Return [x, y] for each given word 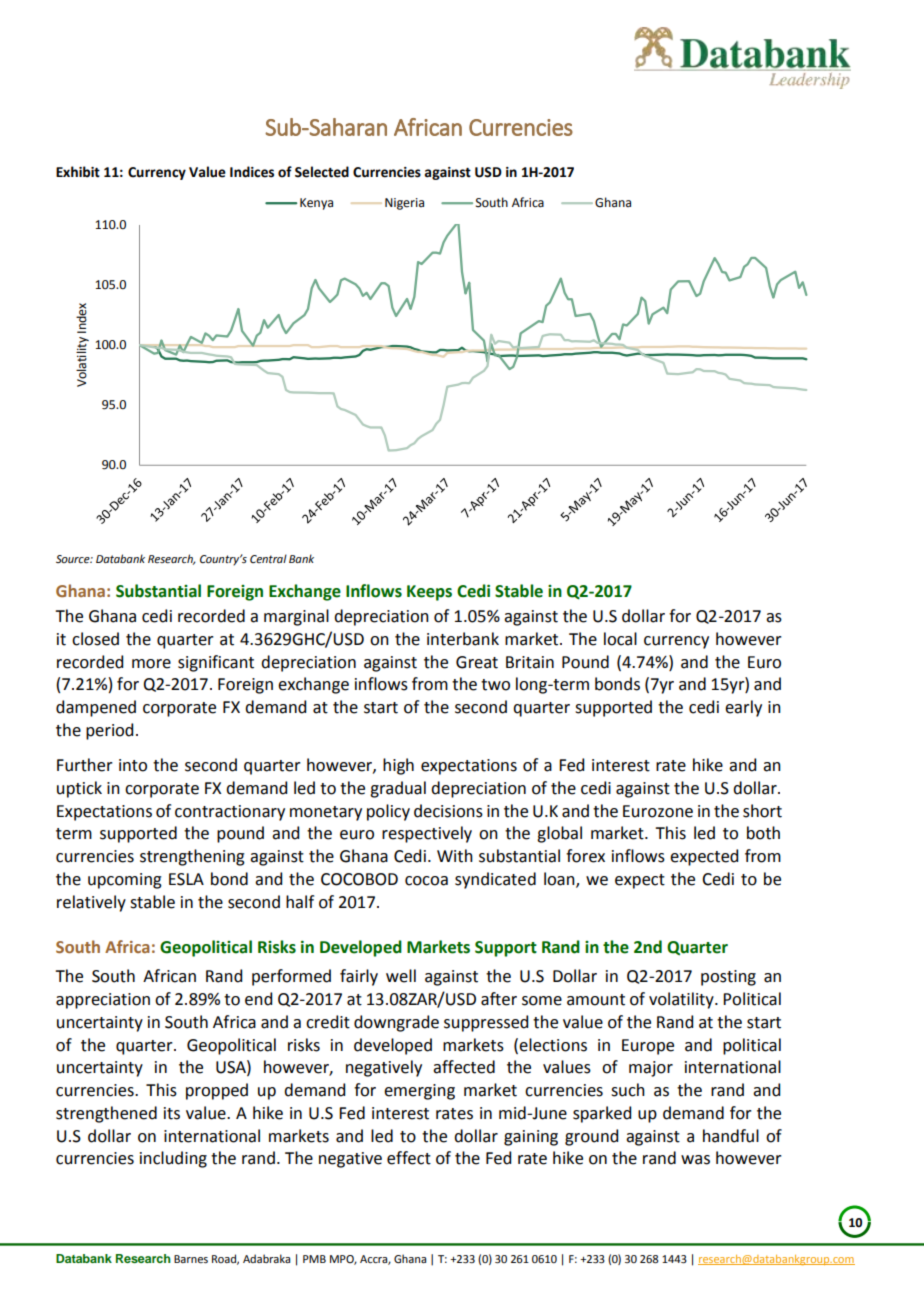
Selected [322, 172]
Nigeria [404, 204]
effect [409, 1158]
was [695, 1160]
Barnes [191, 1259]
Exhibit [78, 172]
